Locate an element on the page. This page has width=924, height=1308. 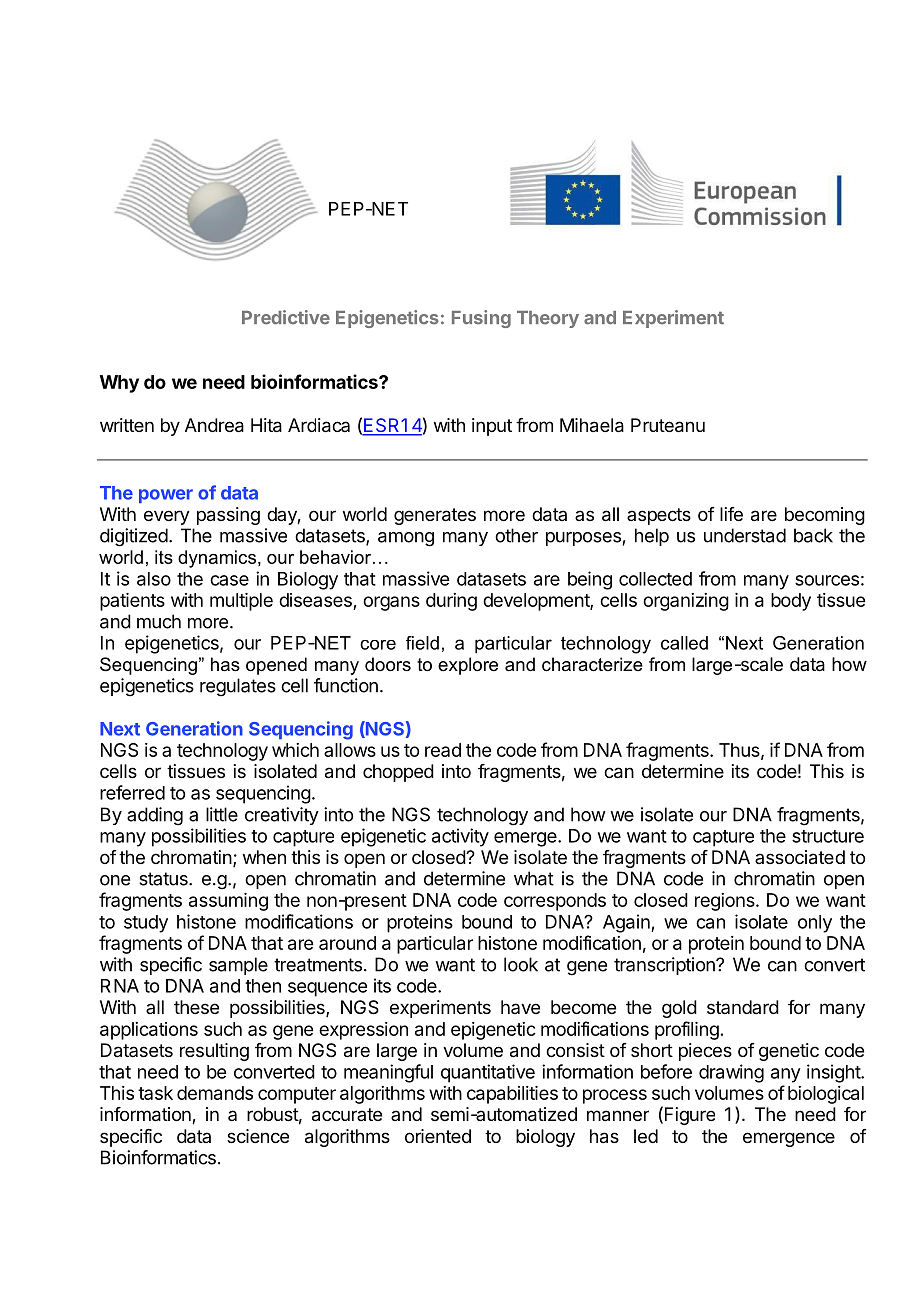
called is located at coordinates (684, 643).
